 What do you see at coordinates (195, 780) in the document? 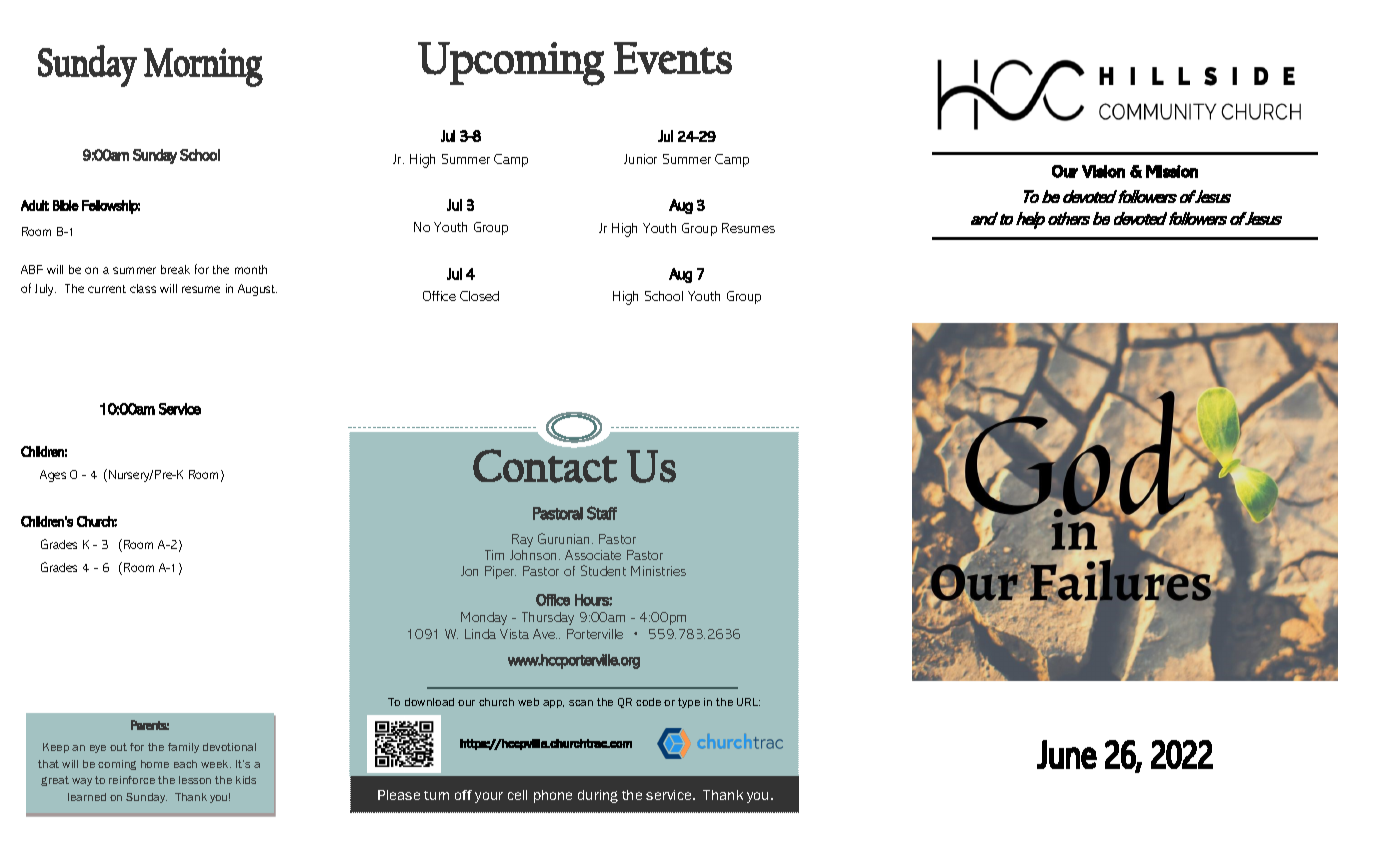
I see `lesson` at bounding box center [195, 780].
